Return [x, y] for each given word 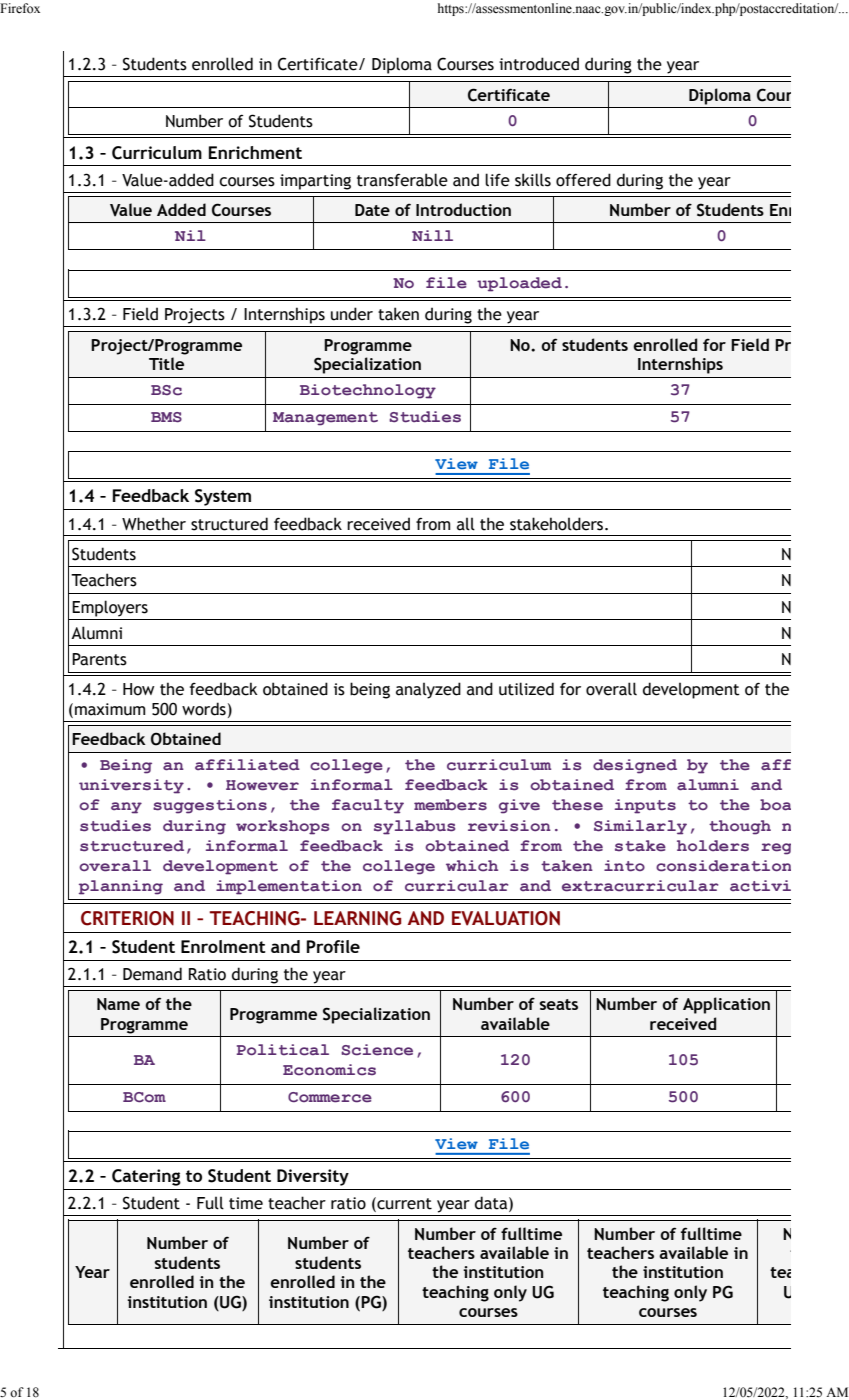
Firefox [20, 8]
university [131, 786]
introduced [539, 64]
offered [583, 180]
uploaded [519, 284]
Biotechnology [368, 391]
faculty [368, 806]
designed [635, 766]
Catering [146, 1177]
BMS [166, 417]
